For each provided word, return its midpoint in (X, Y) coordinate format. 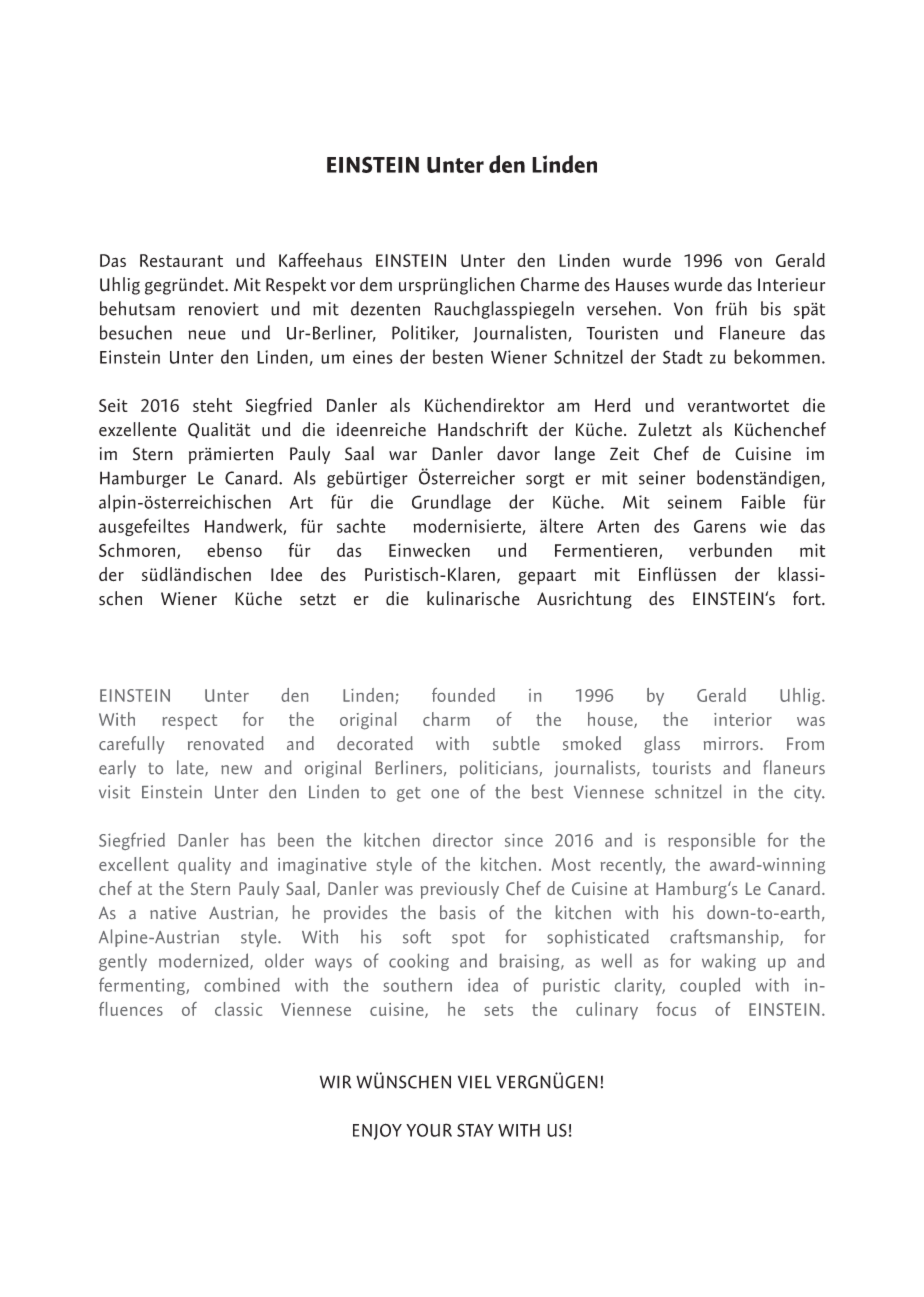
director (463, 840)
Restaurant (181, 260)
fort (808, 598)
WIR (335, 1082)
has (253, 840)
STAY (475, 1130)
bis (771, 308)
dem (376, 284)
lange (575, 455)
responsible (711, 841)
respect (190, 722)
